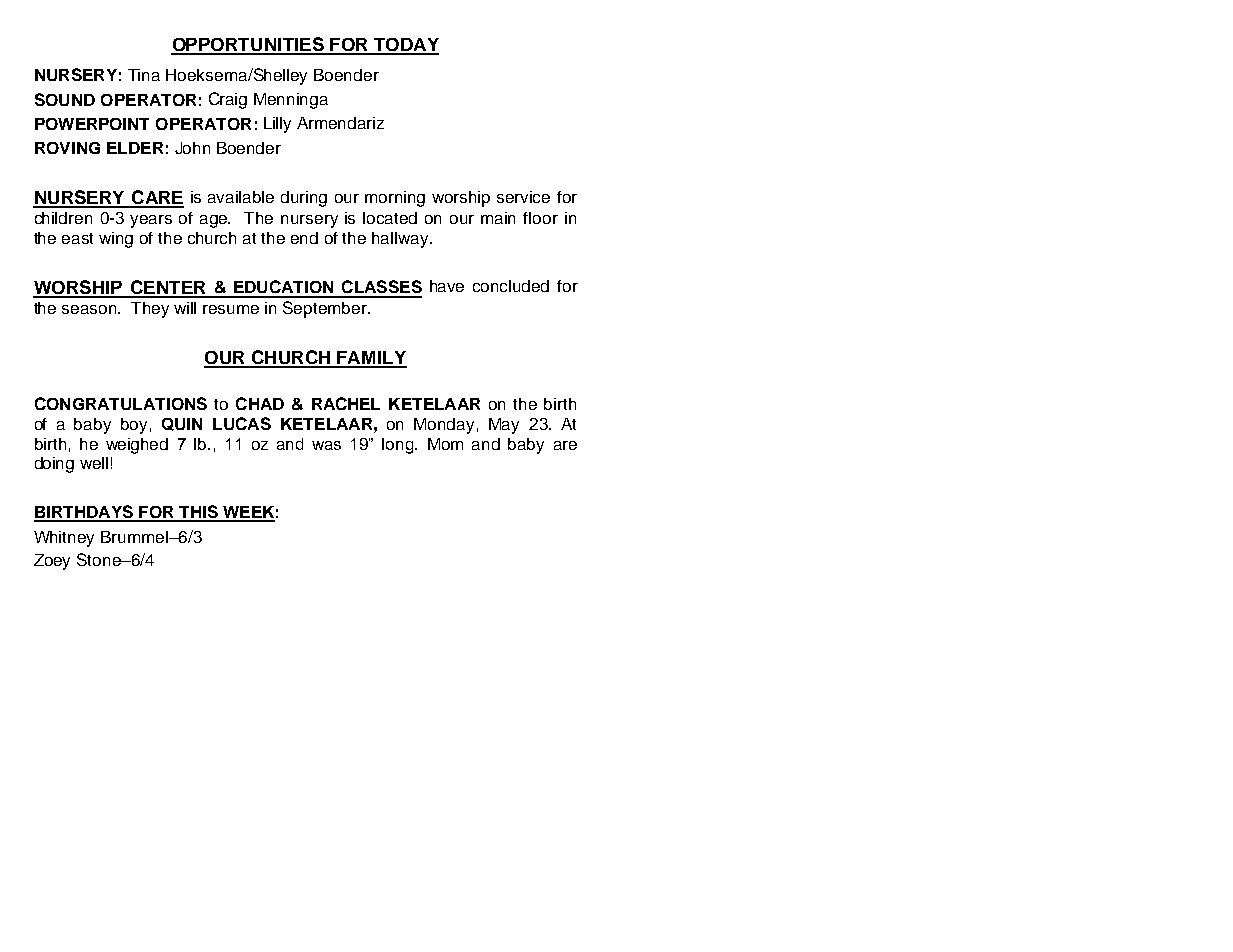  What do you see at coordinates (405, 46) in the page?
I see `TODAY` at bounding box center [405, 46].
